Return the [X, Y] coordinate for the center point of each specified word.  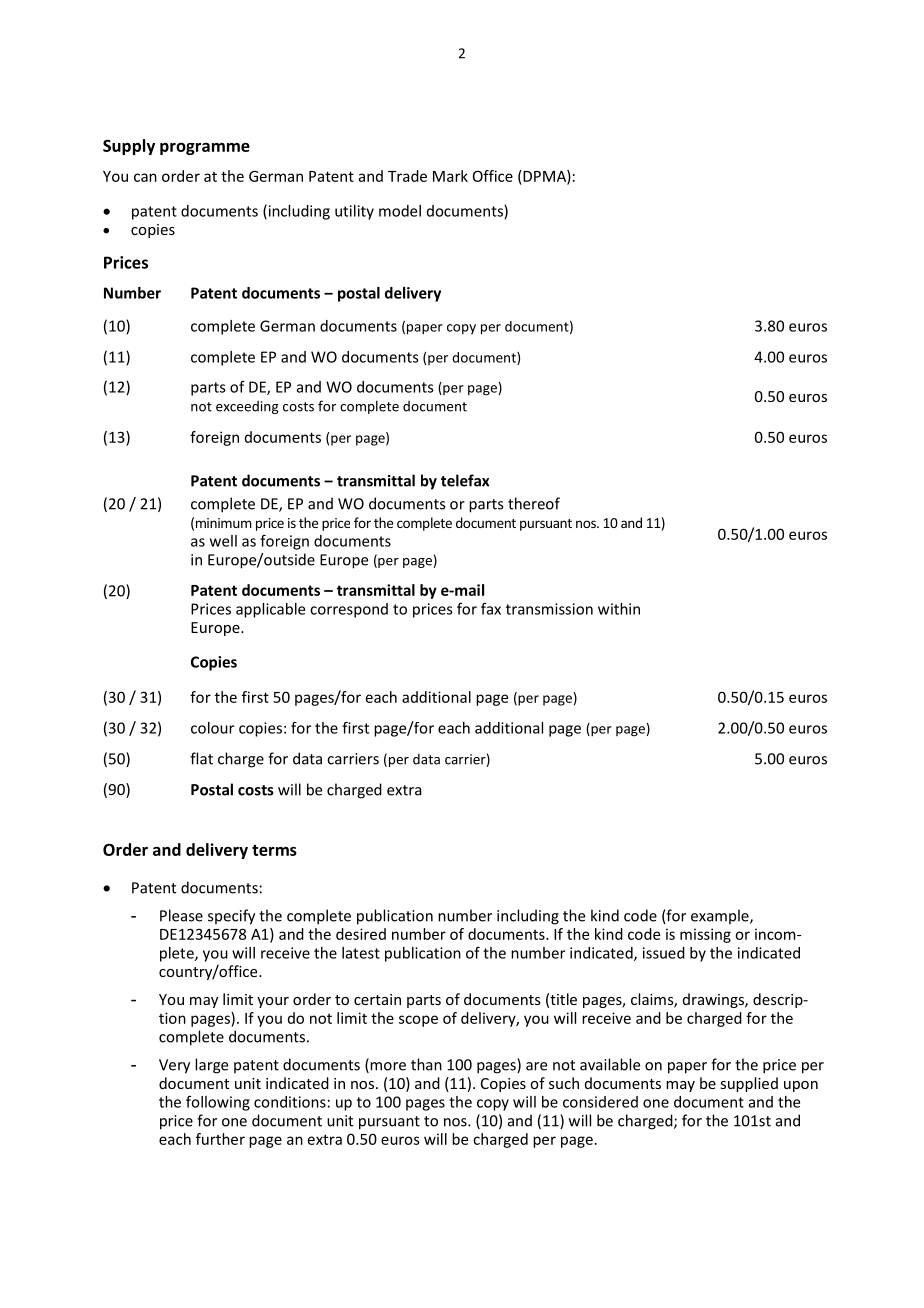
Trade [407, 176]
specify [231, 917]
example [721, 916]
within [619, 609]
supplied [749, 1084]
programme [205, 149]
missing [705, 935]
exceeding [247, 407]
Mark [450, 176]
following [218, 1103]
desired [361, 934]
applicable [270, 610]
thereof [534, 503]
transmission [549, 609]
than [426, 1064]
